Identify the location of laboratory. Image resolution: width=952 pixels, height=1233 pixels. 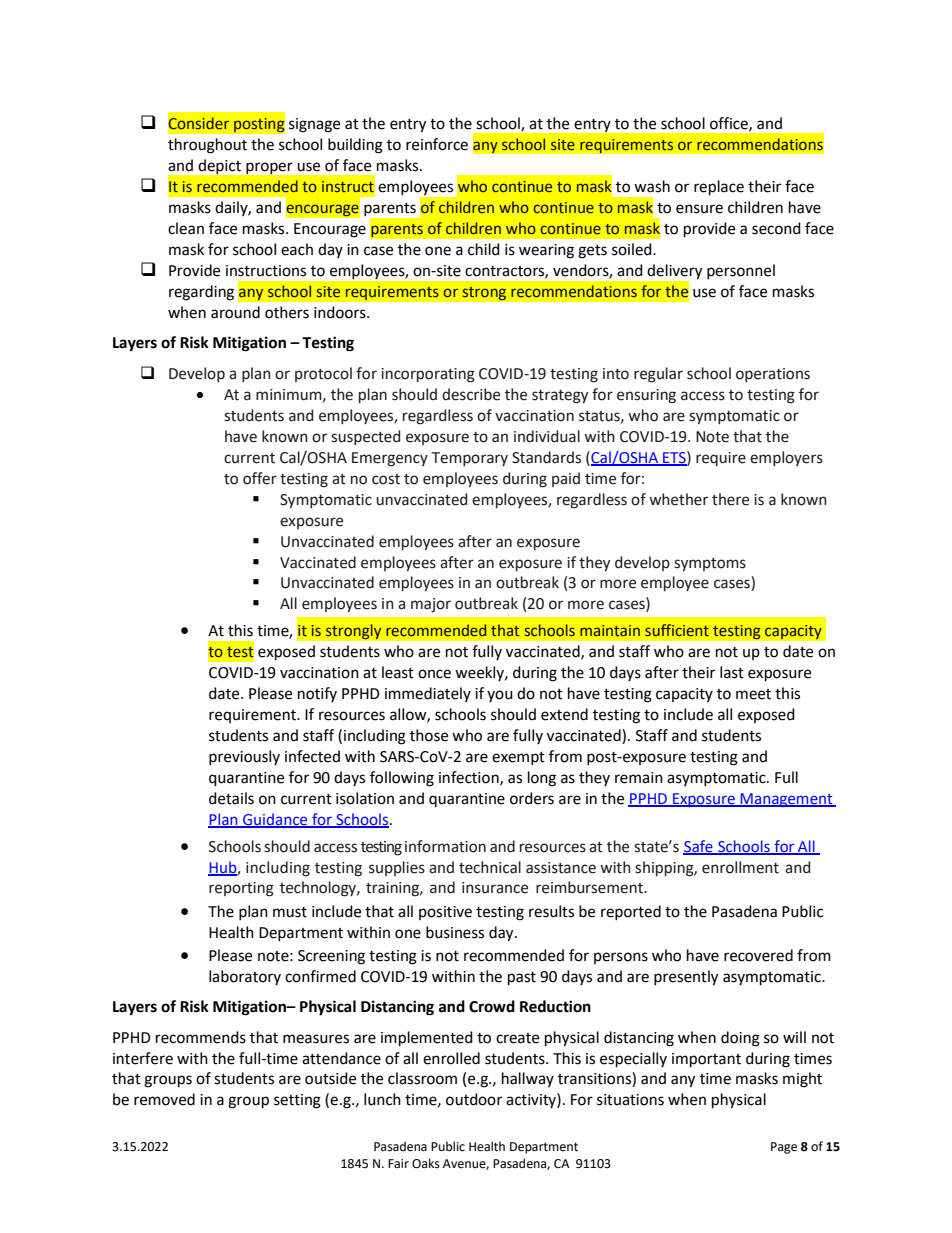
(245, 977).
